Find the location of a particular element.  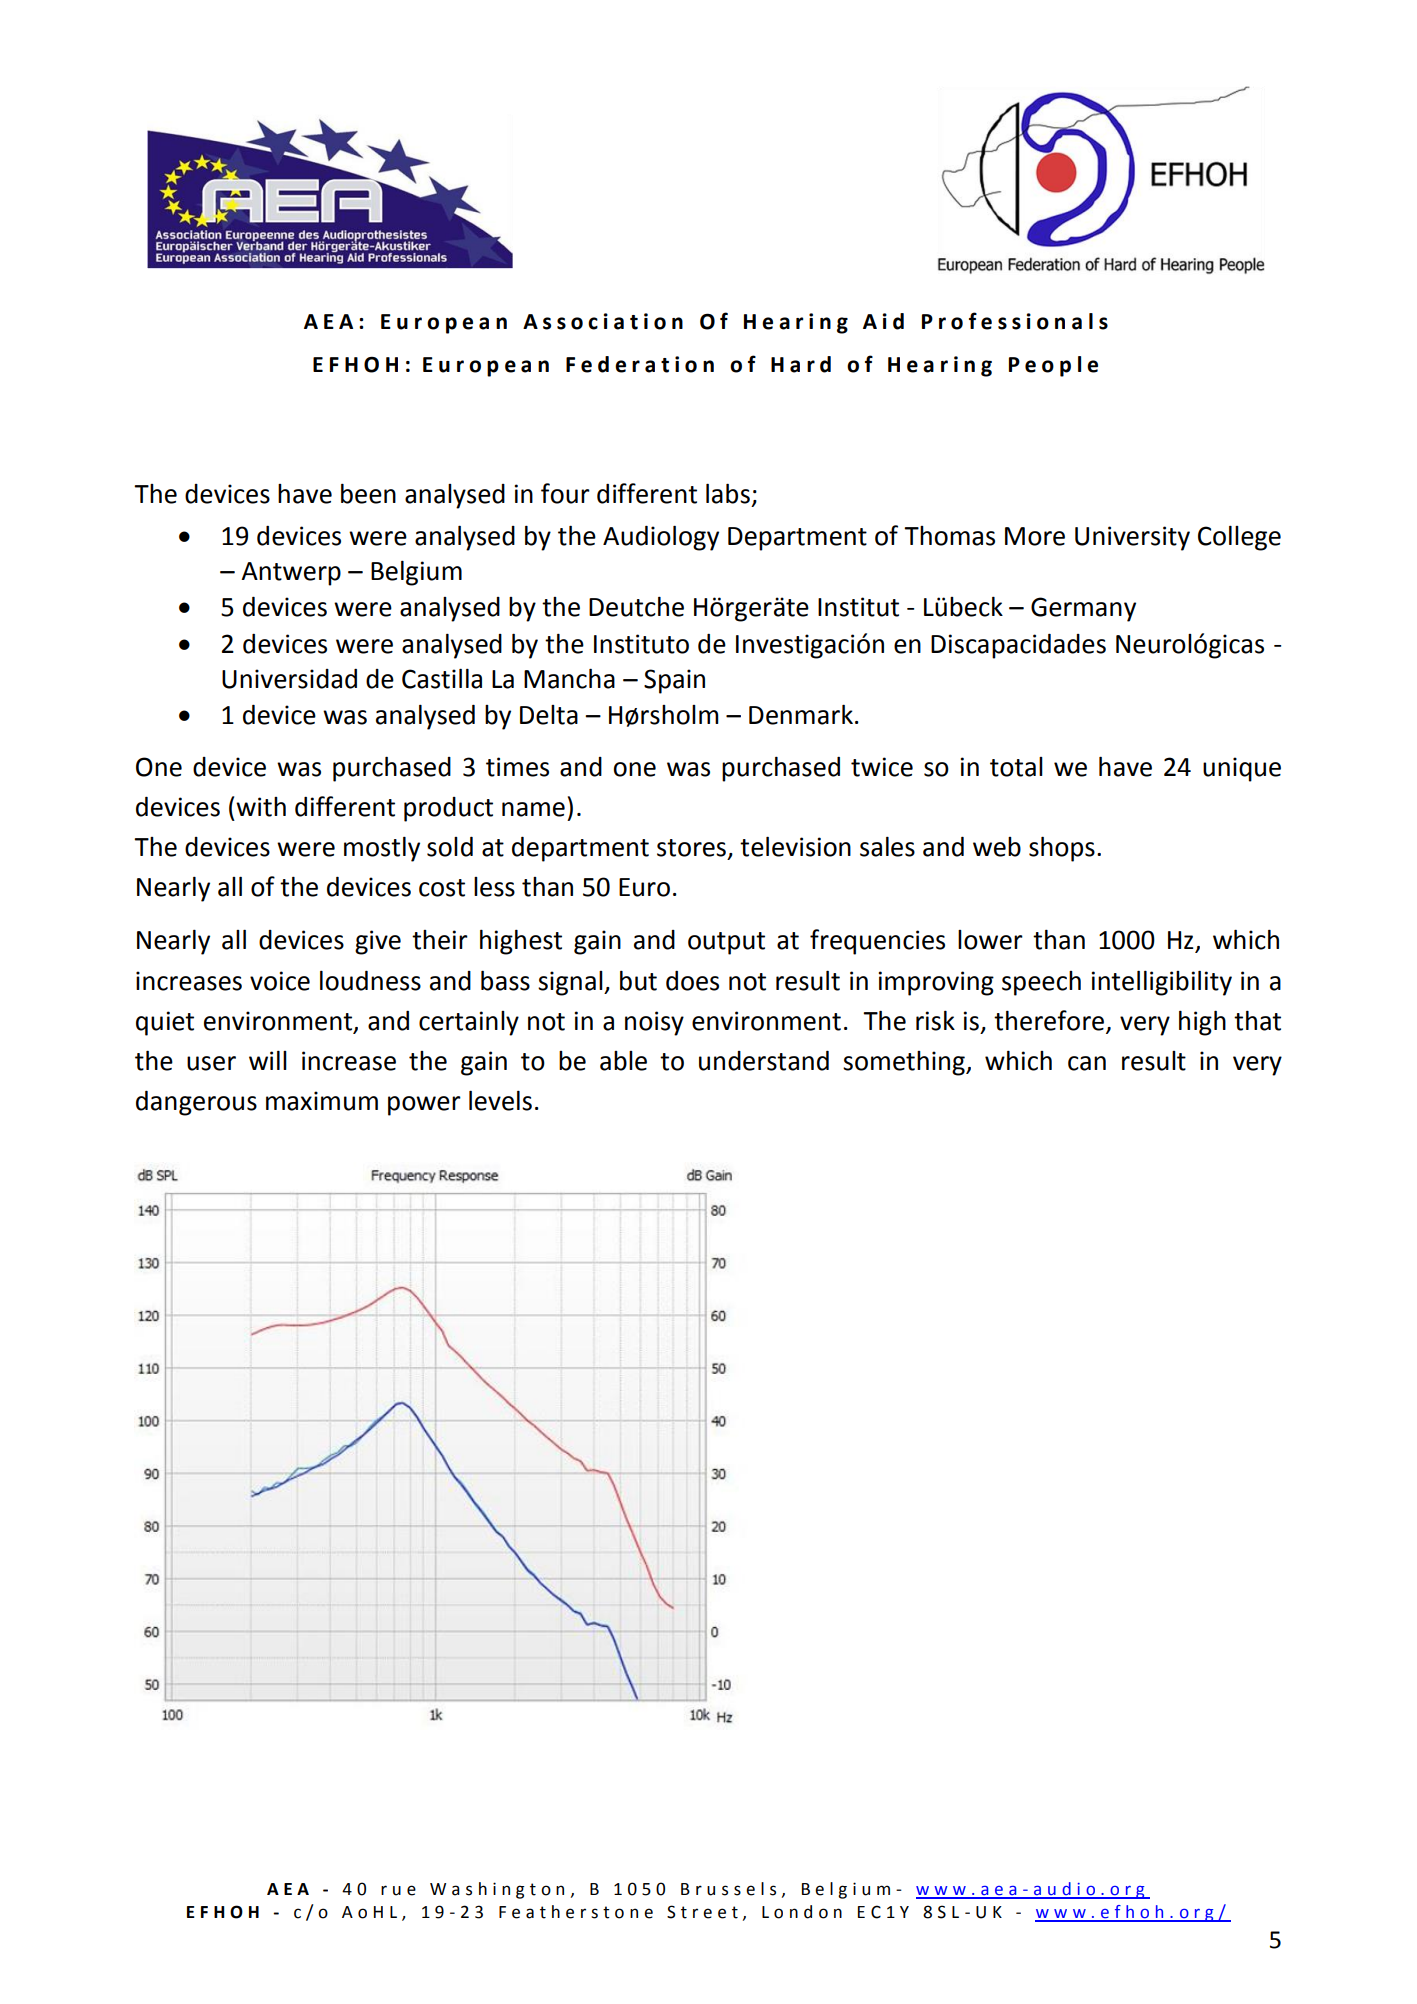

cost is located at coordinates (442, 888).
